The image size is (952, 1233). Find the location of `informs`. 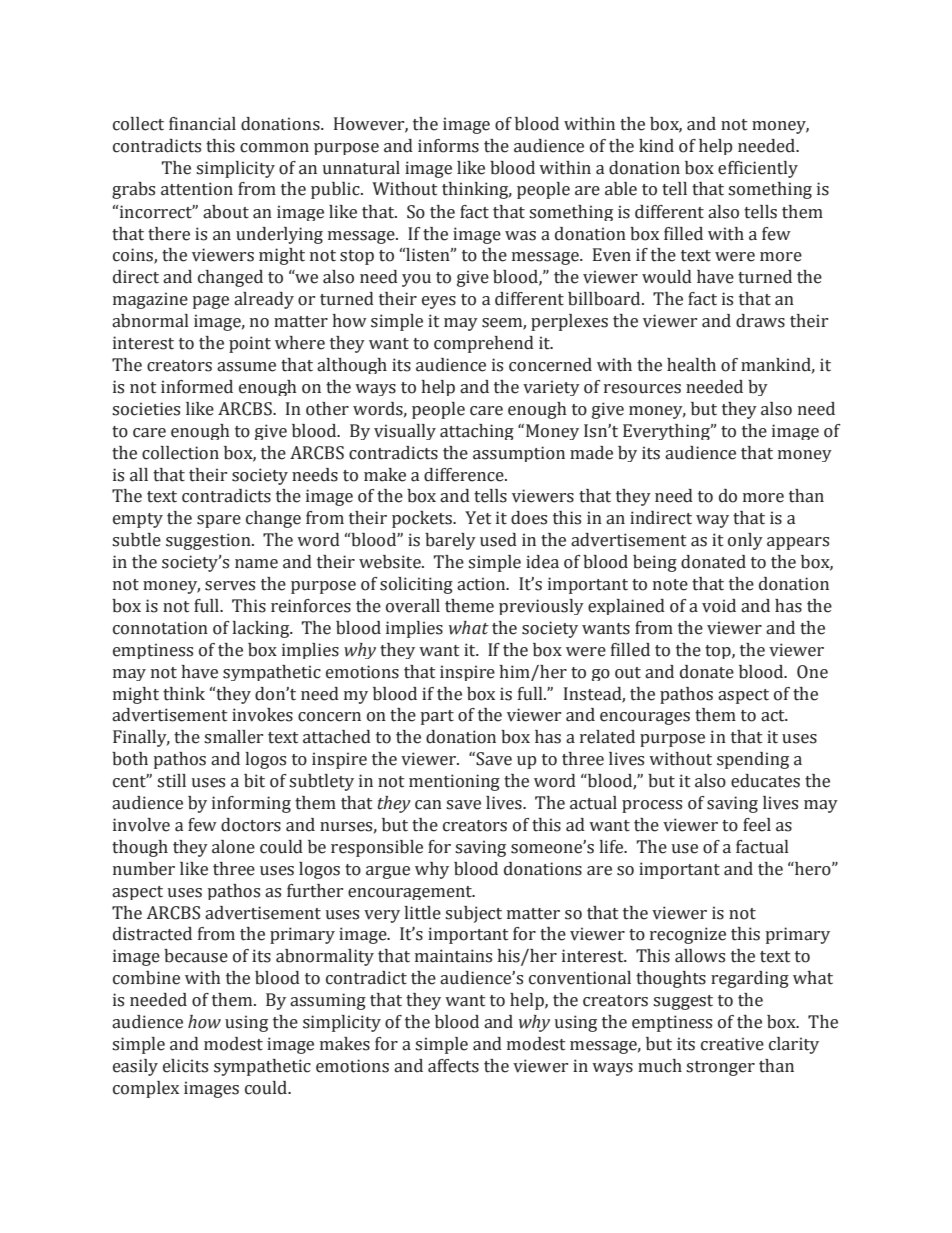

informs is located at coordinates (448, 146).
